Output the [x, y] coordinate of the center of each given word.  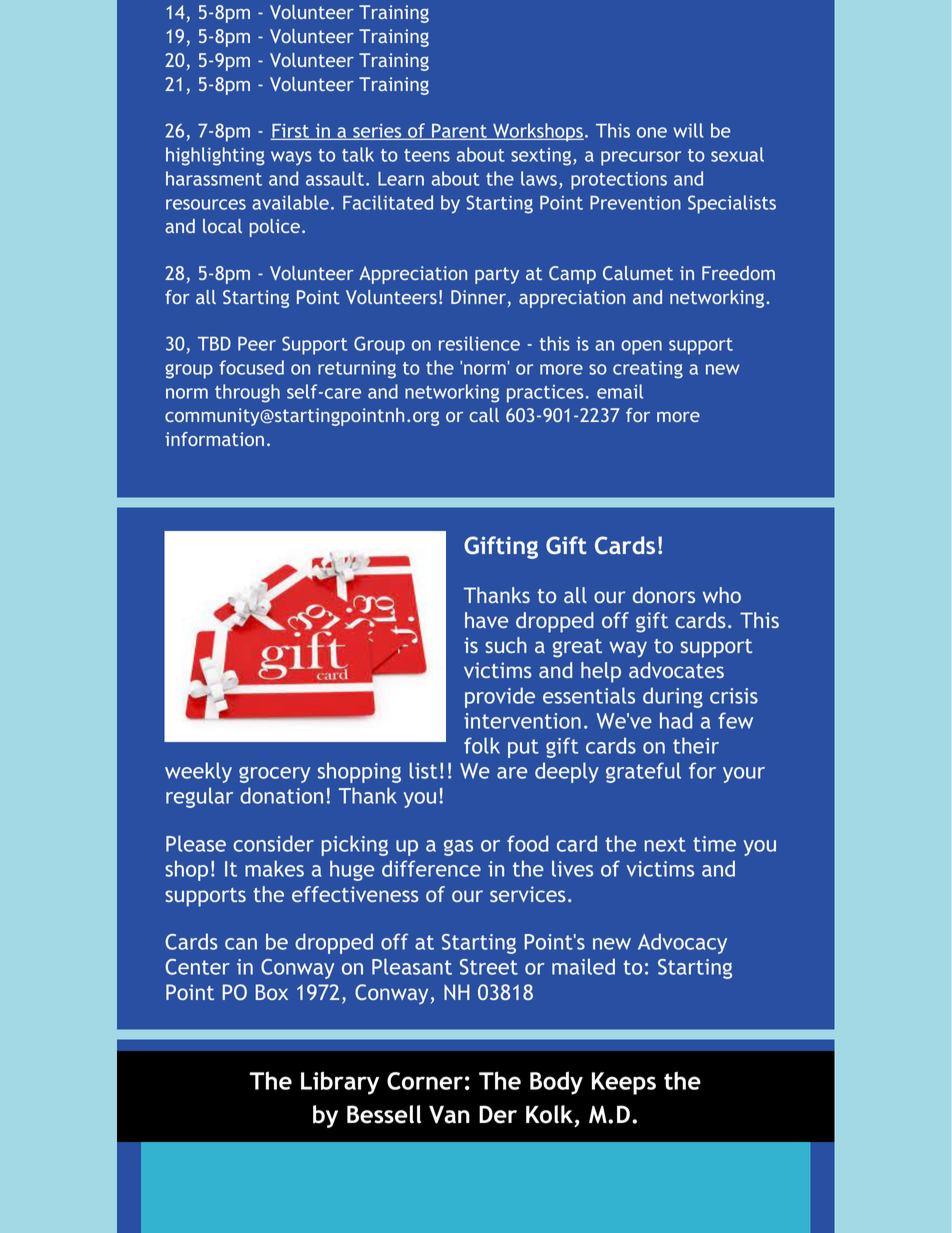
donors [664, 595]
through [247, 393]
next [665, 844]
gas [458, 848]
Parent [459, 132]
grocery [274, 775]
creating [648, 370]
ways [291, 158]
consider [273, 843]
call [484, 415]
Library [340, 1083]
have [486, 620]
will [688, 130]
